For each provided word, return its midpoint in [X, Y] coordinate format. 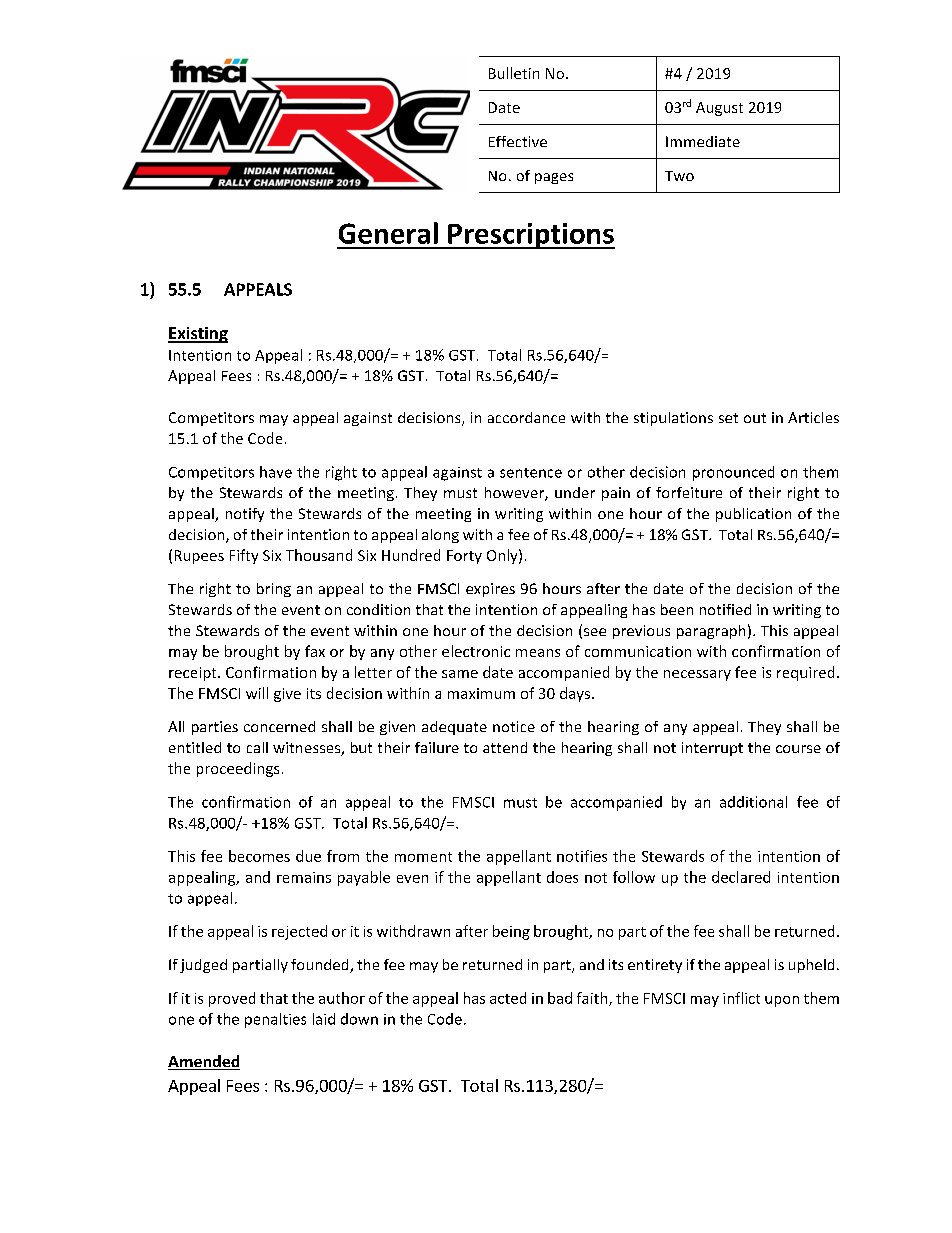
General [388, 233]
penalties [275, 1020]
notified [725, 609]
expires [490, 590]
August [719, 109]
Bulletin [514, 73]
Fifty [244, 556]
